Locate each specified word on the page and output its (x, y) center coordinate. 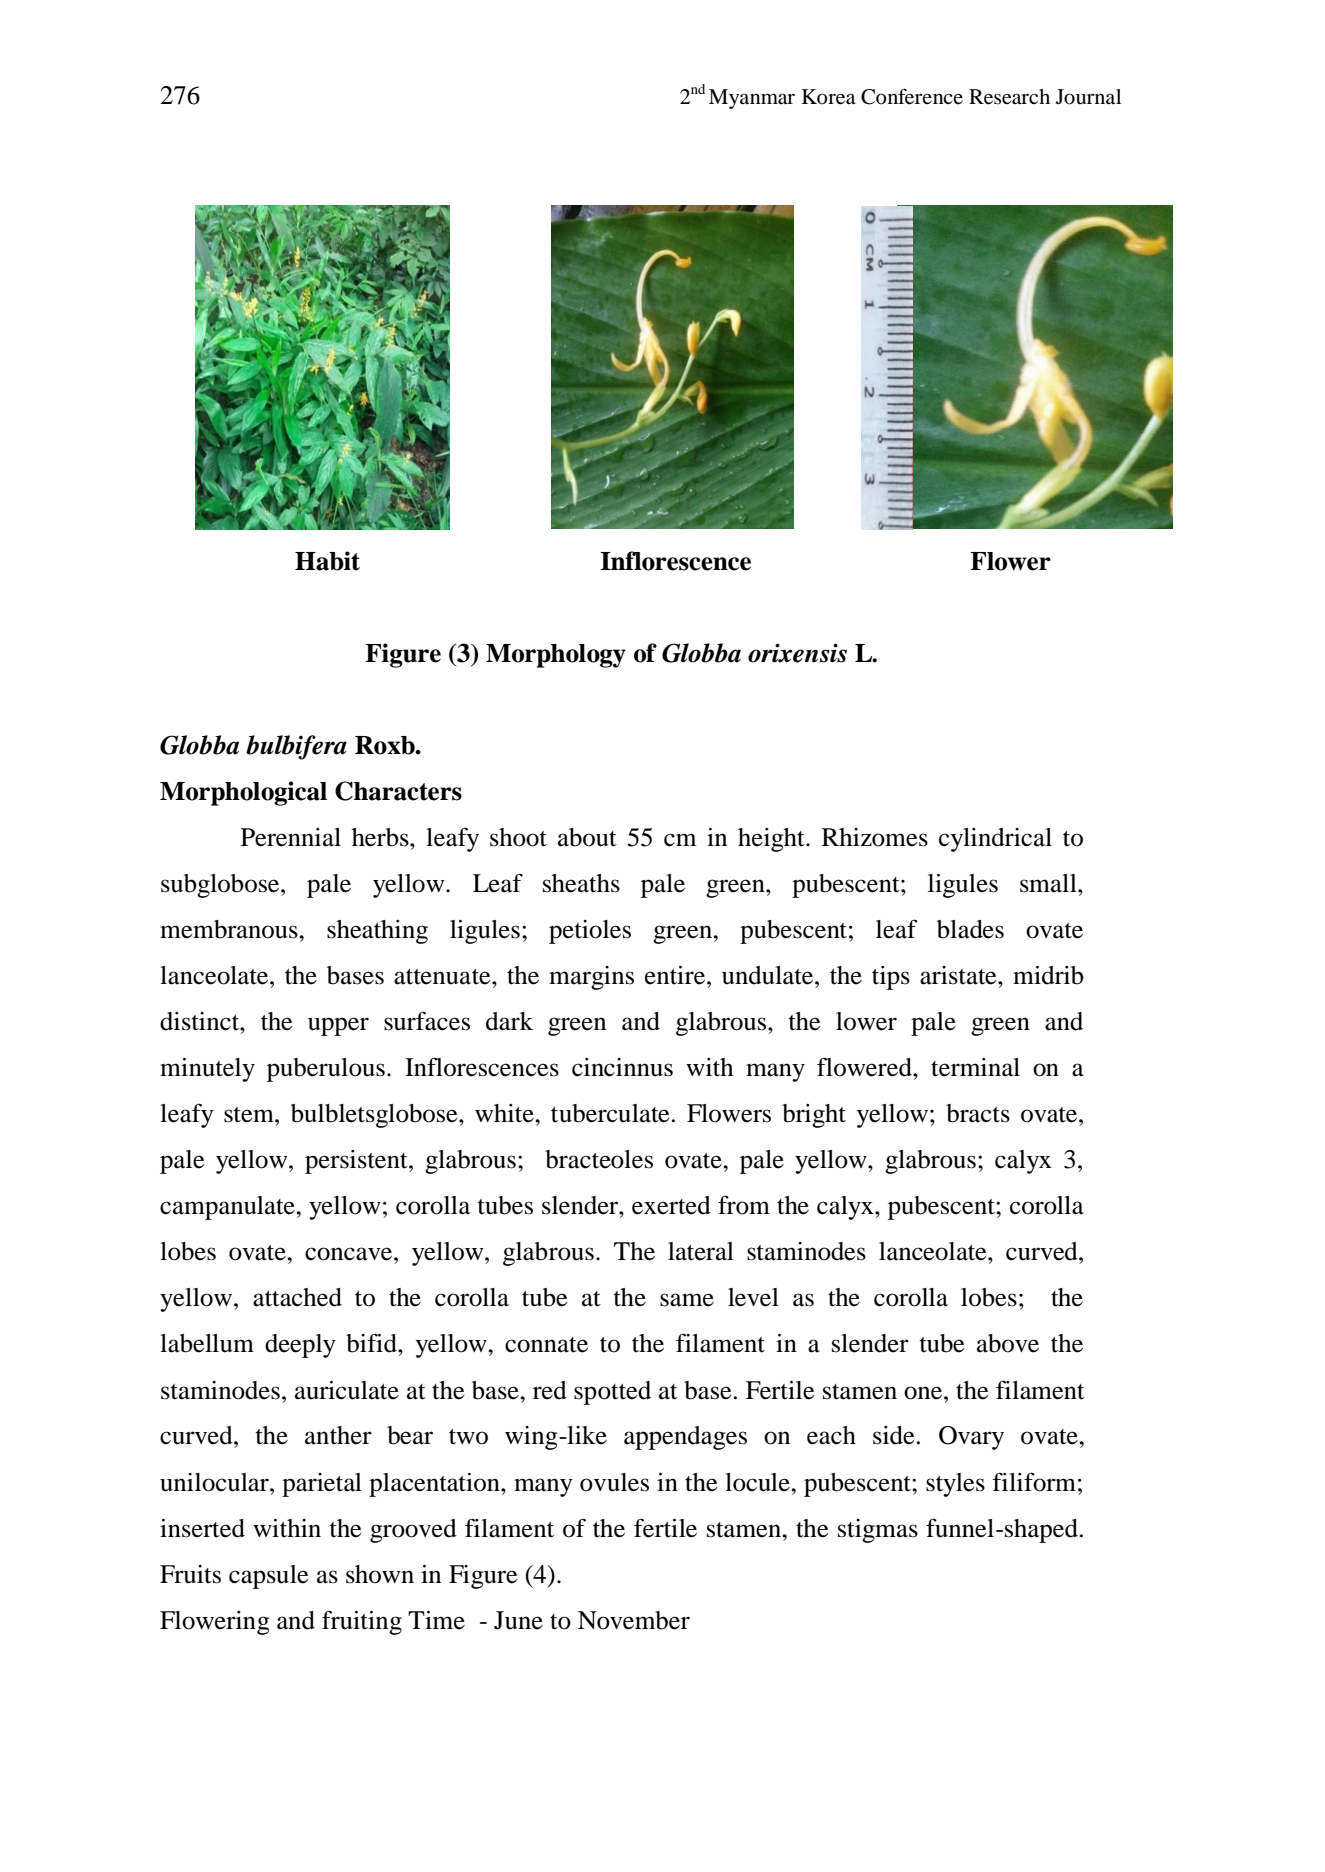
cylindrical (995, 840)
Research (1009, 97)
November (634, 1620)
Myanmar (752, 99)
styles (955, 1485)
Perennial (291, 837)
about (587, 837)
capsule (268, 1577)
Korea (829, 97)
